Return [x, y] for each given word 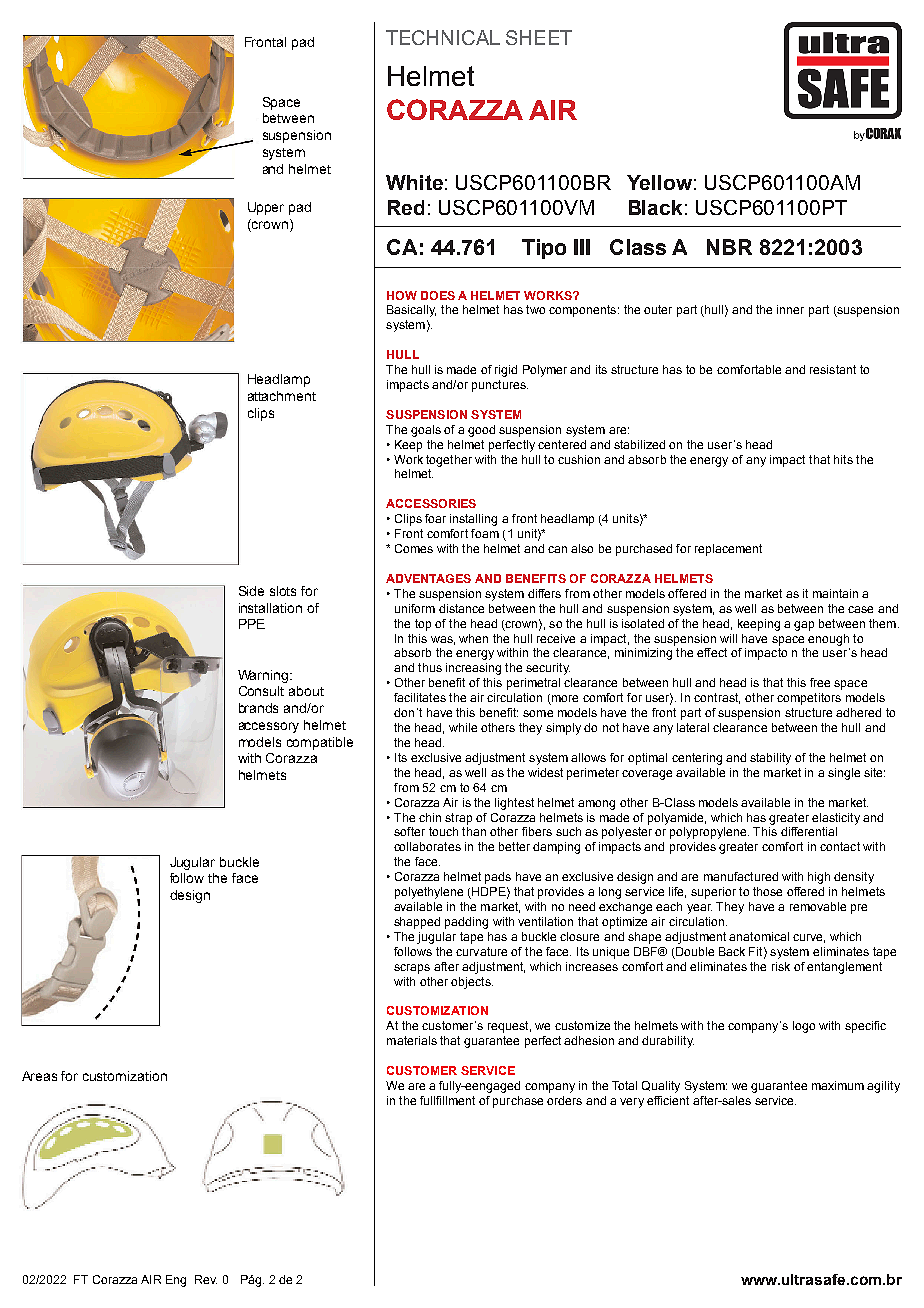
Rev [206, 1279]
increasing [473, 669]
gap [804, 626]
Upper [266, 208]
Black [655, 207]
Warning [264, 676]
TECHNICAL [443, 37]
